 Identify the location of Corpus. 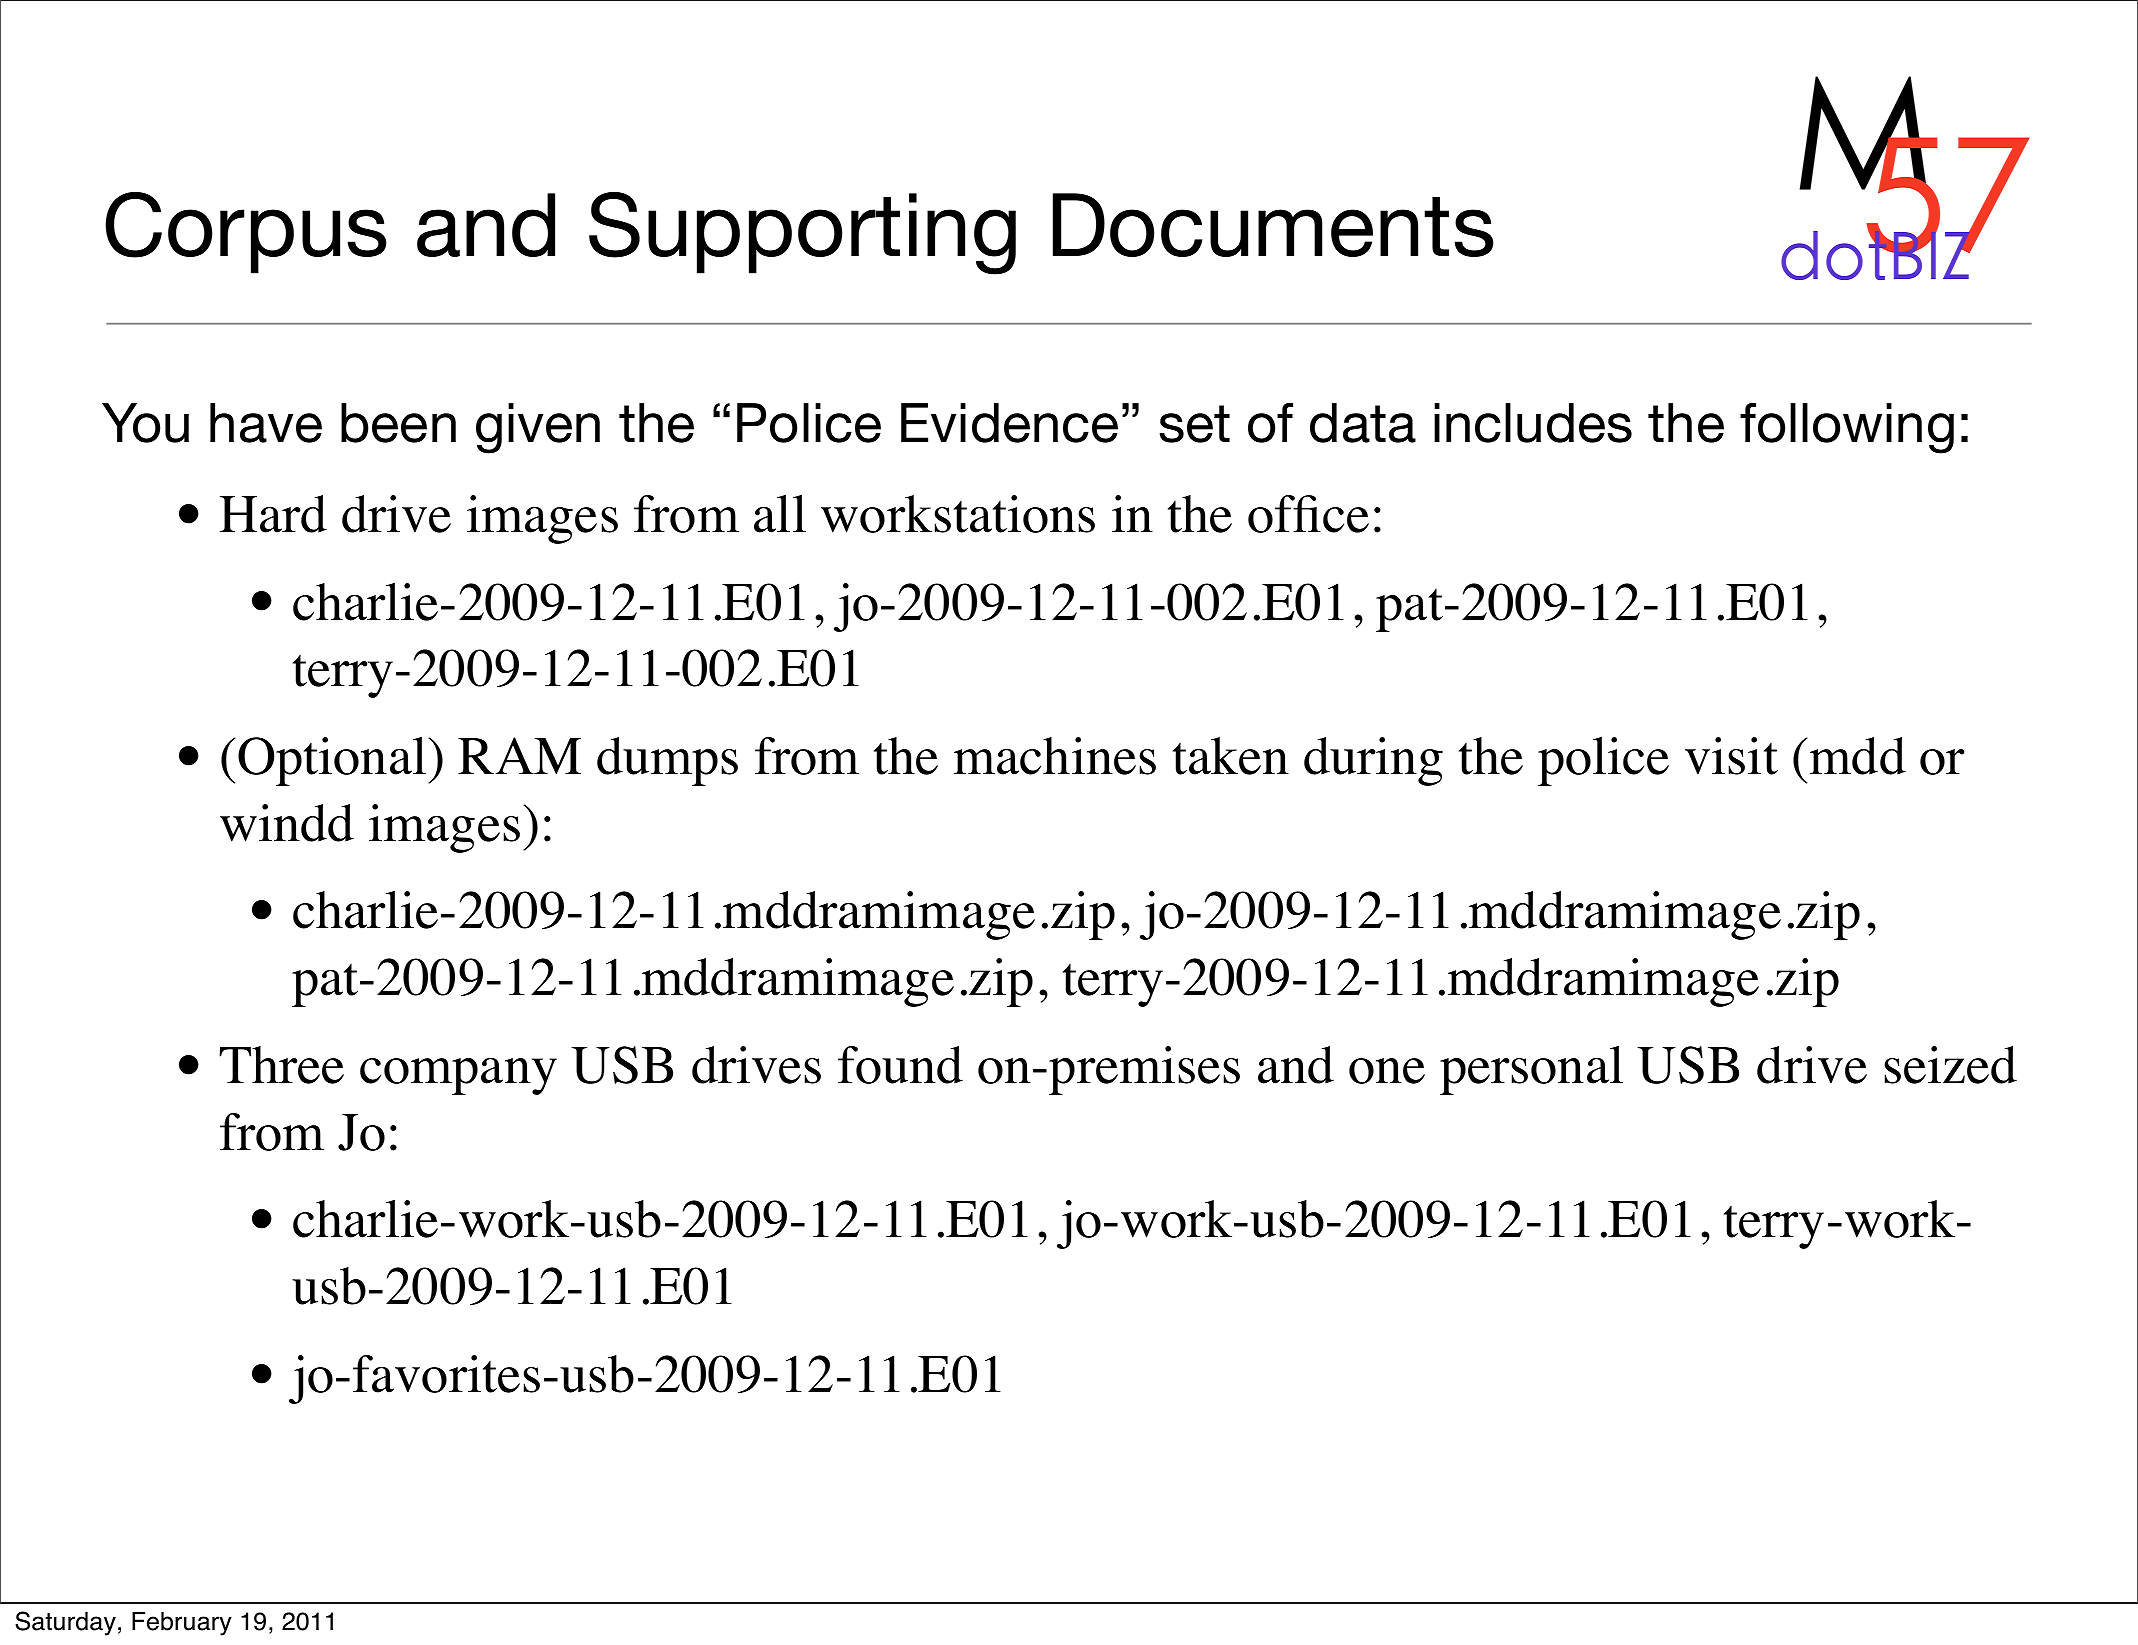
(246, 233).
